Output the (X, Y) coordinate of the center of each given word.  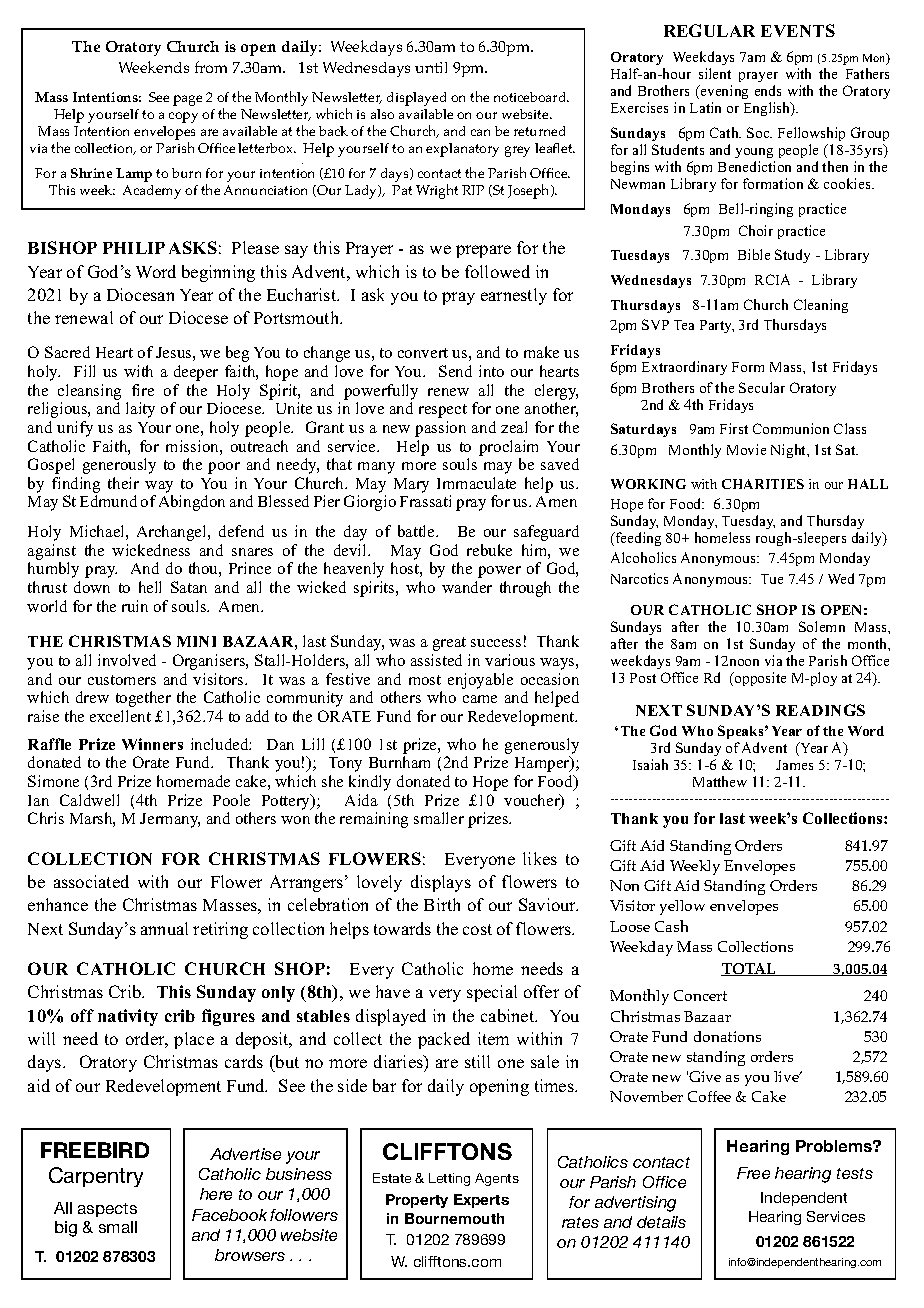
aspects (107, 1210)
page (187, 100)
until (431, 67)
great (449, 644)
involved (127, 660)
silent (715, 73)
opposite (759, 679)
